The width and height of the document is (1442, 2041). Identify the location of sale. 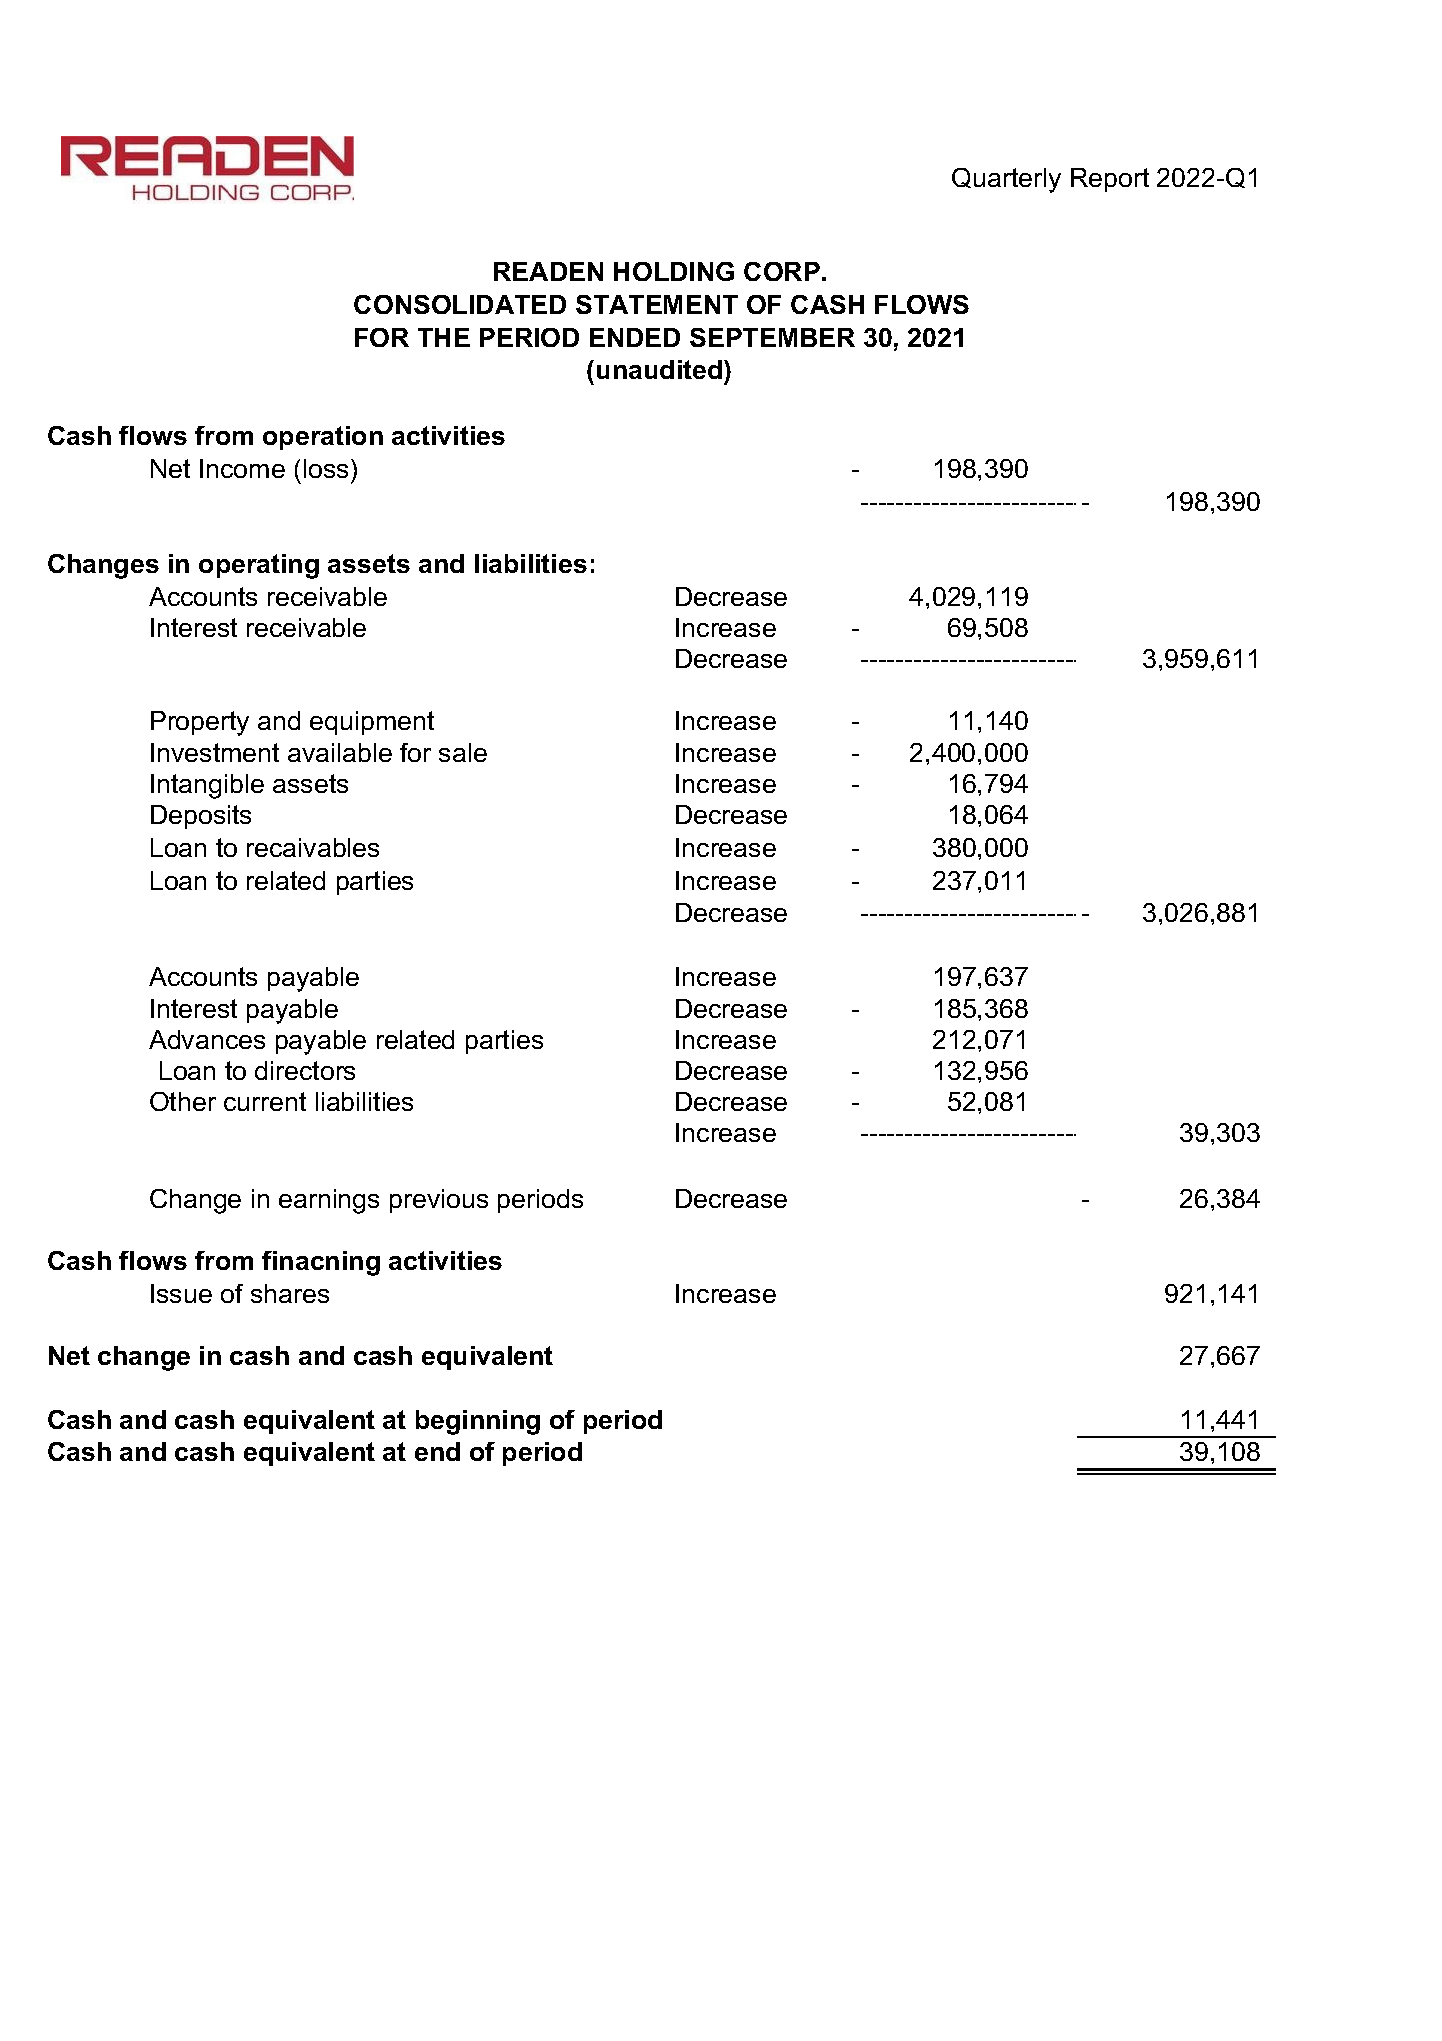
(463, 752).
